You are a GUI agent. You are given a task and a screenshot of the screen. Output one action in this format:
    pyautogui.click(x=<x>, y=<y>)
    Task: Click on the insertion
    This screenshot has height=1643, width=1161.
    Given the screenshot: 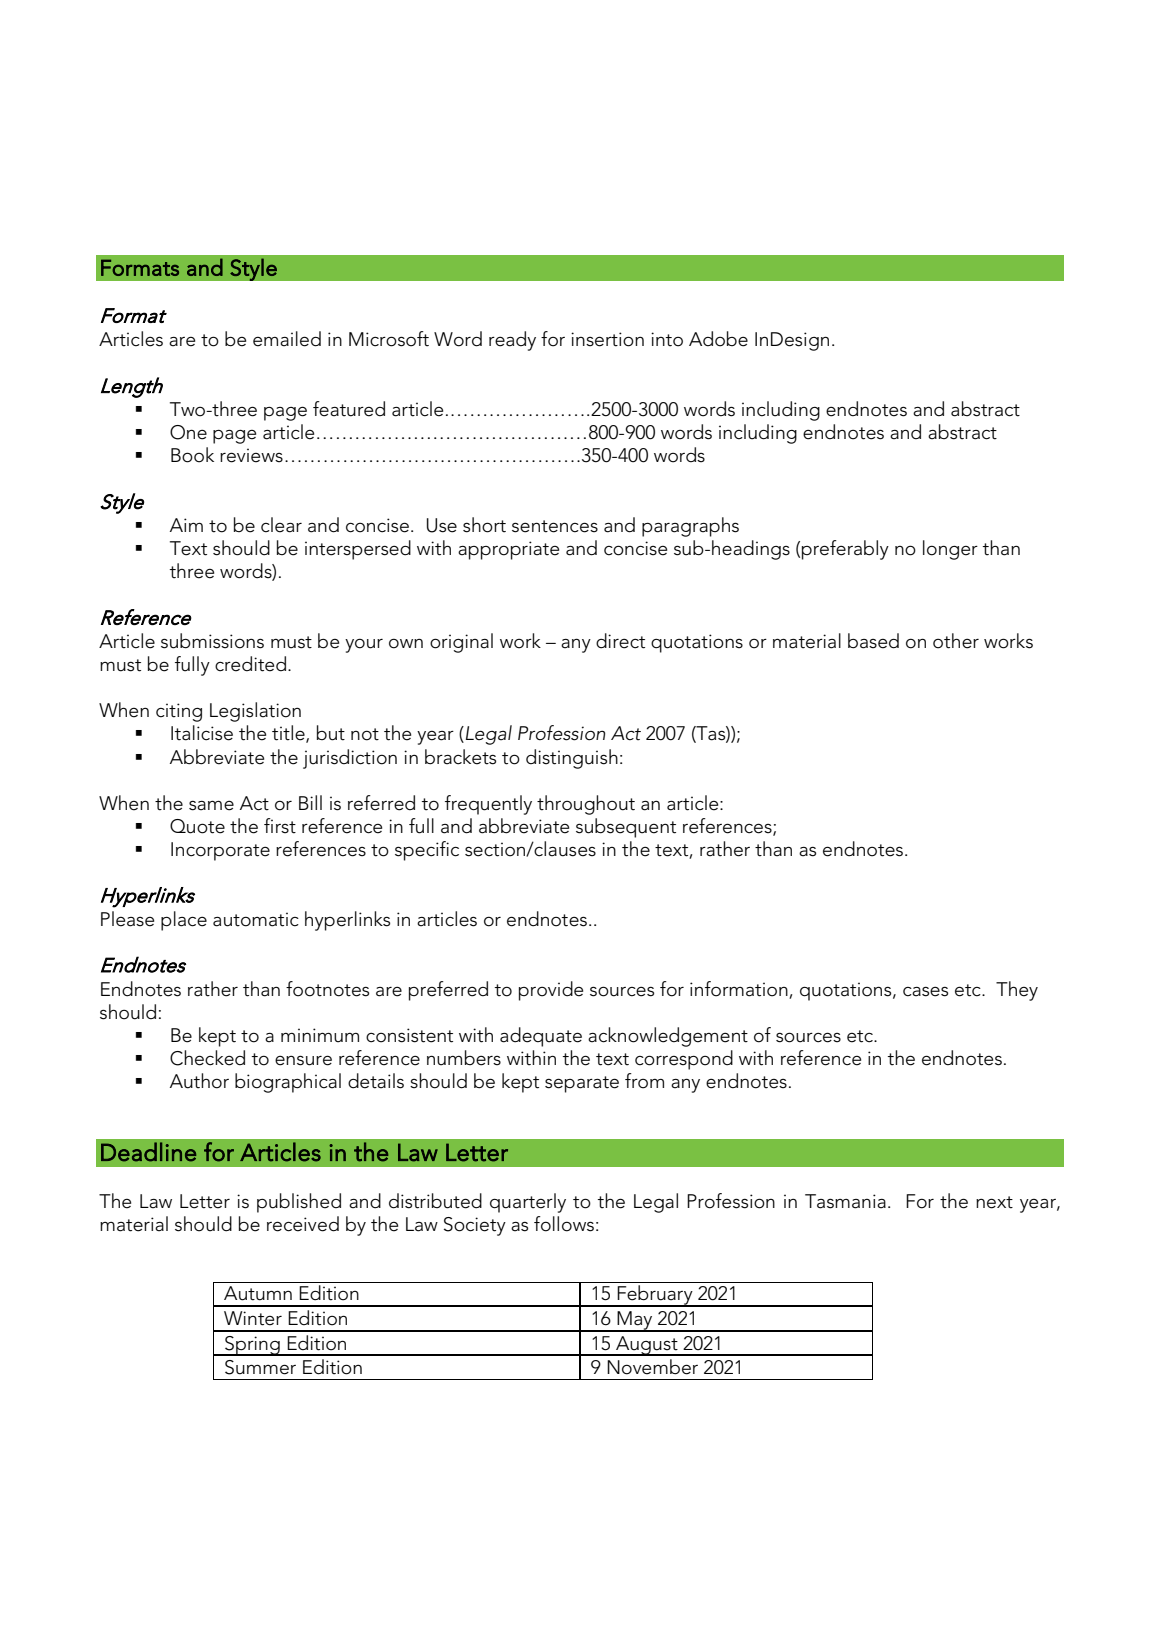 What is the action you would take?
    pyautogui.click(x=607, y=339)
